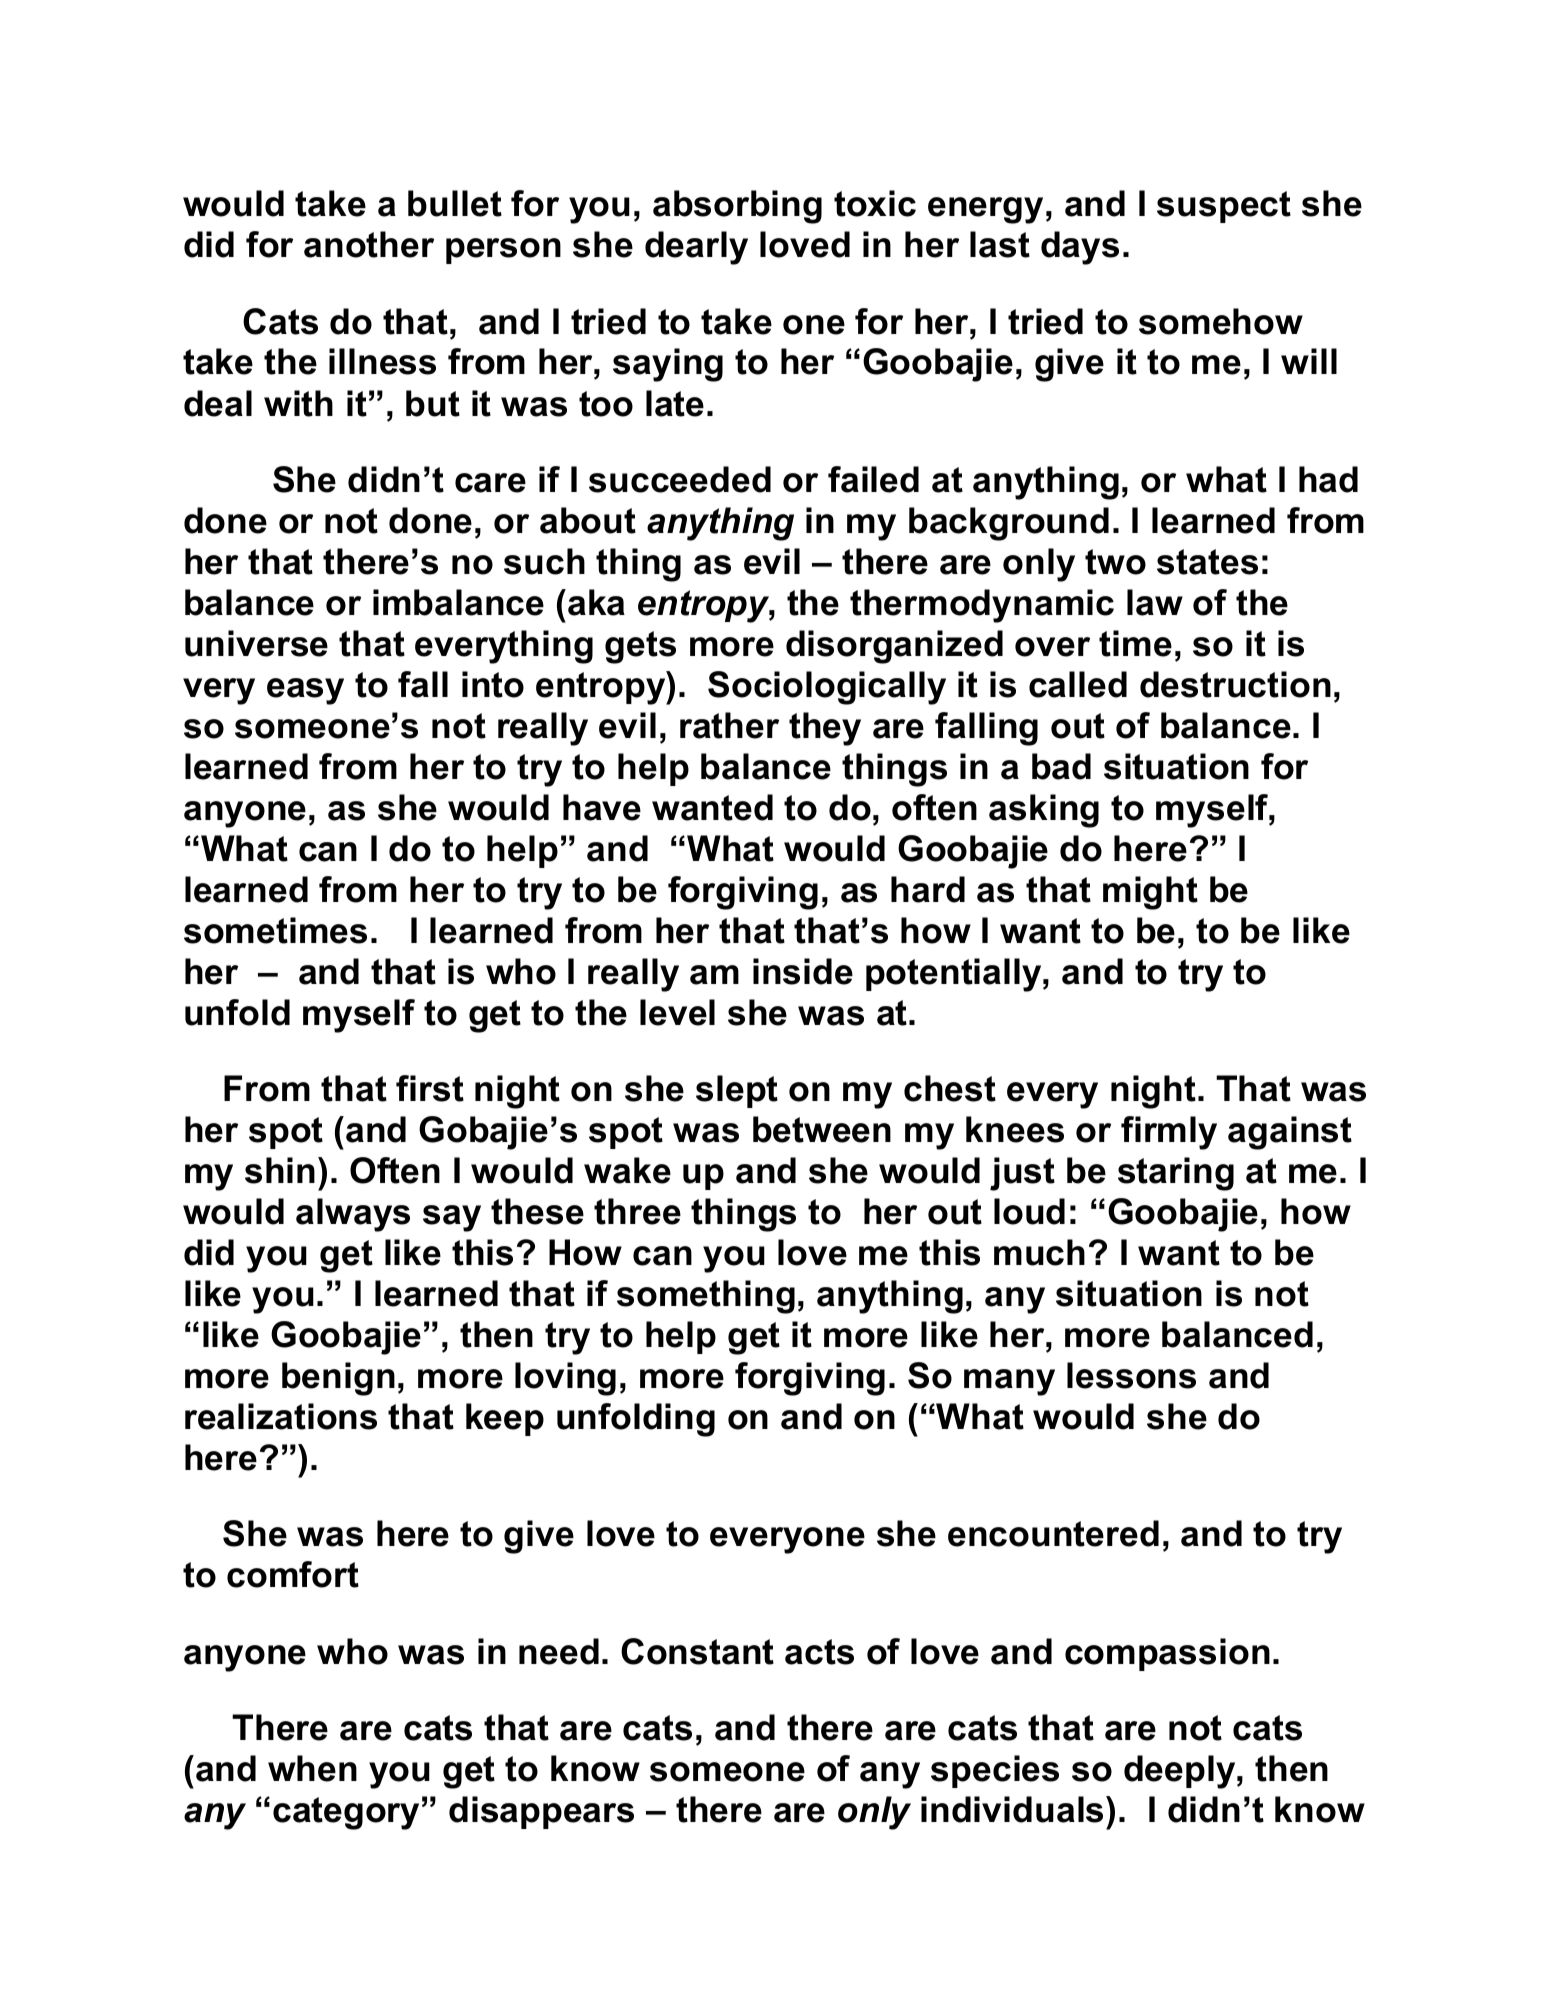 The height and width of the document is (2015, 1557). I want to click on compassion, so click(1167, 1654).
